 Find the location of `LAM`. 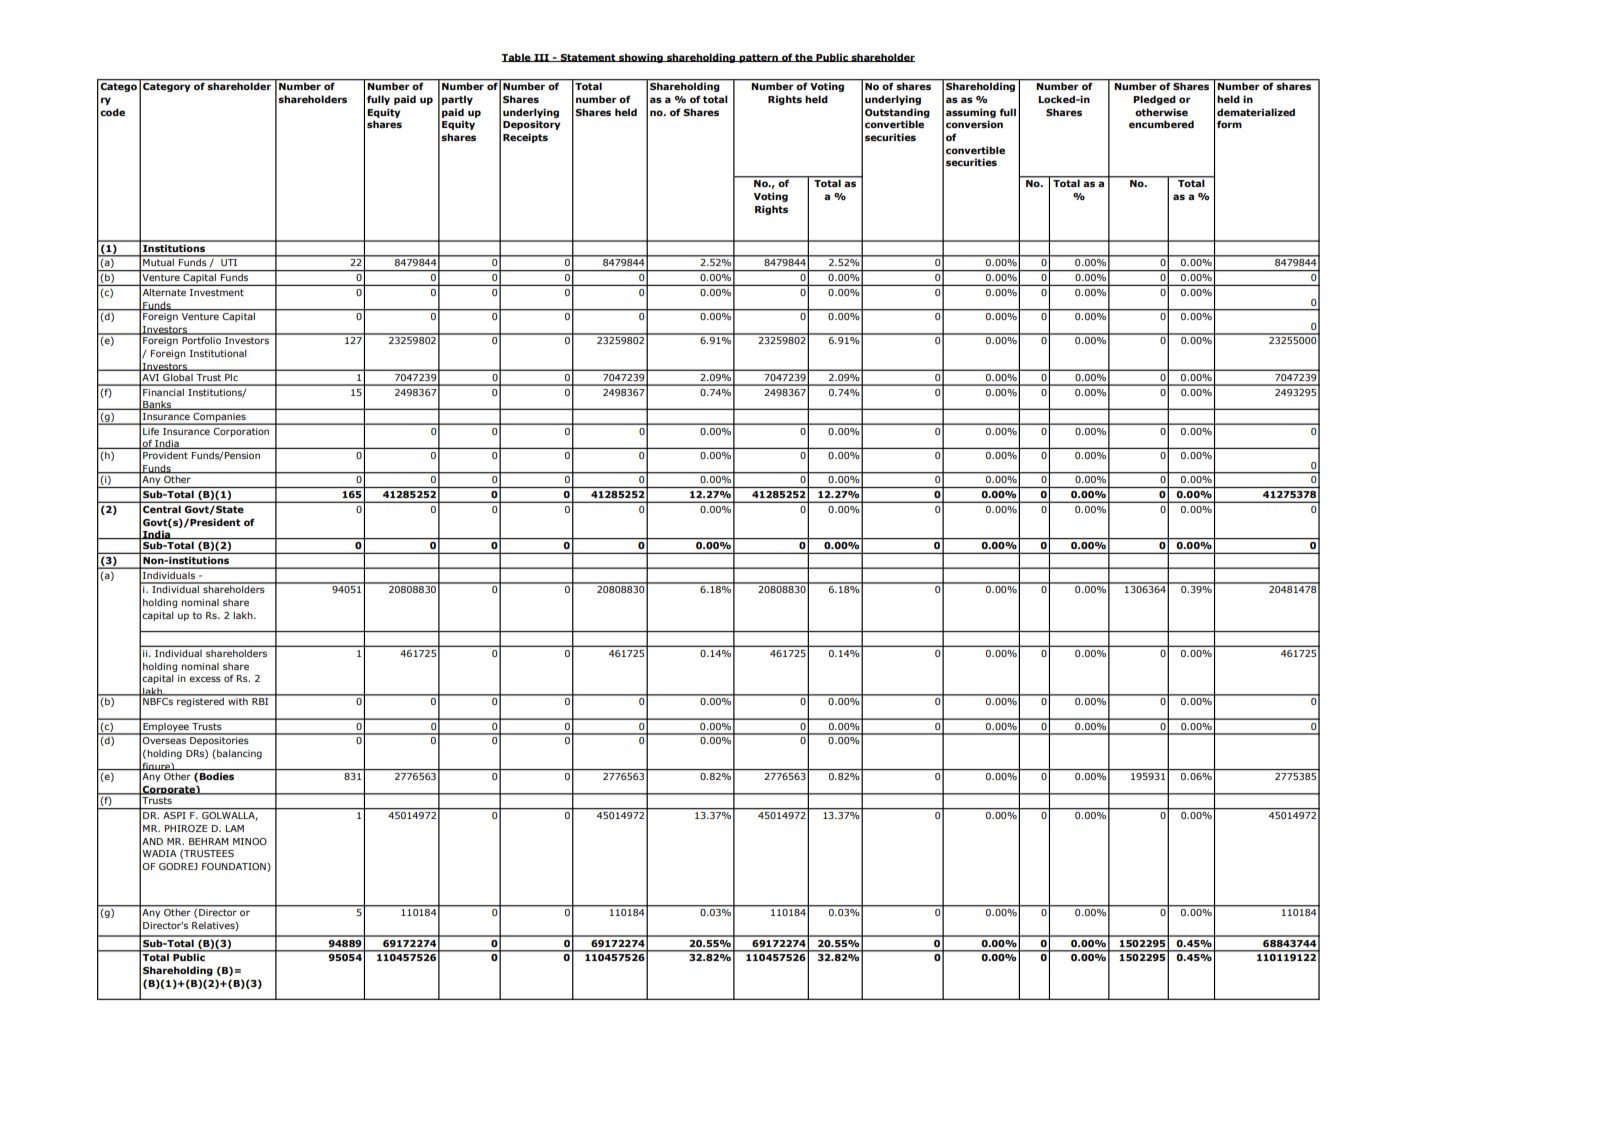

LAM is located at coordinates (234, 828).
